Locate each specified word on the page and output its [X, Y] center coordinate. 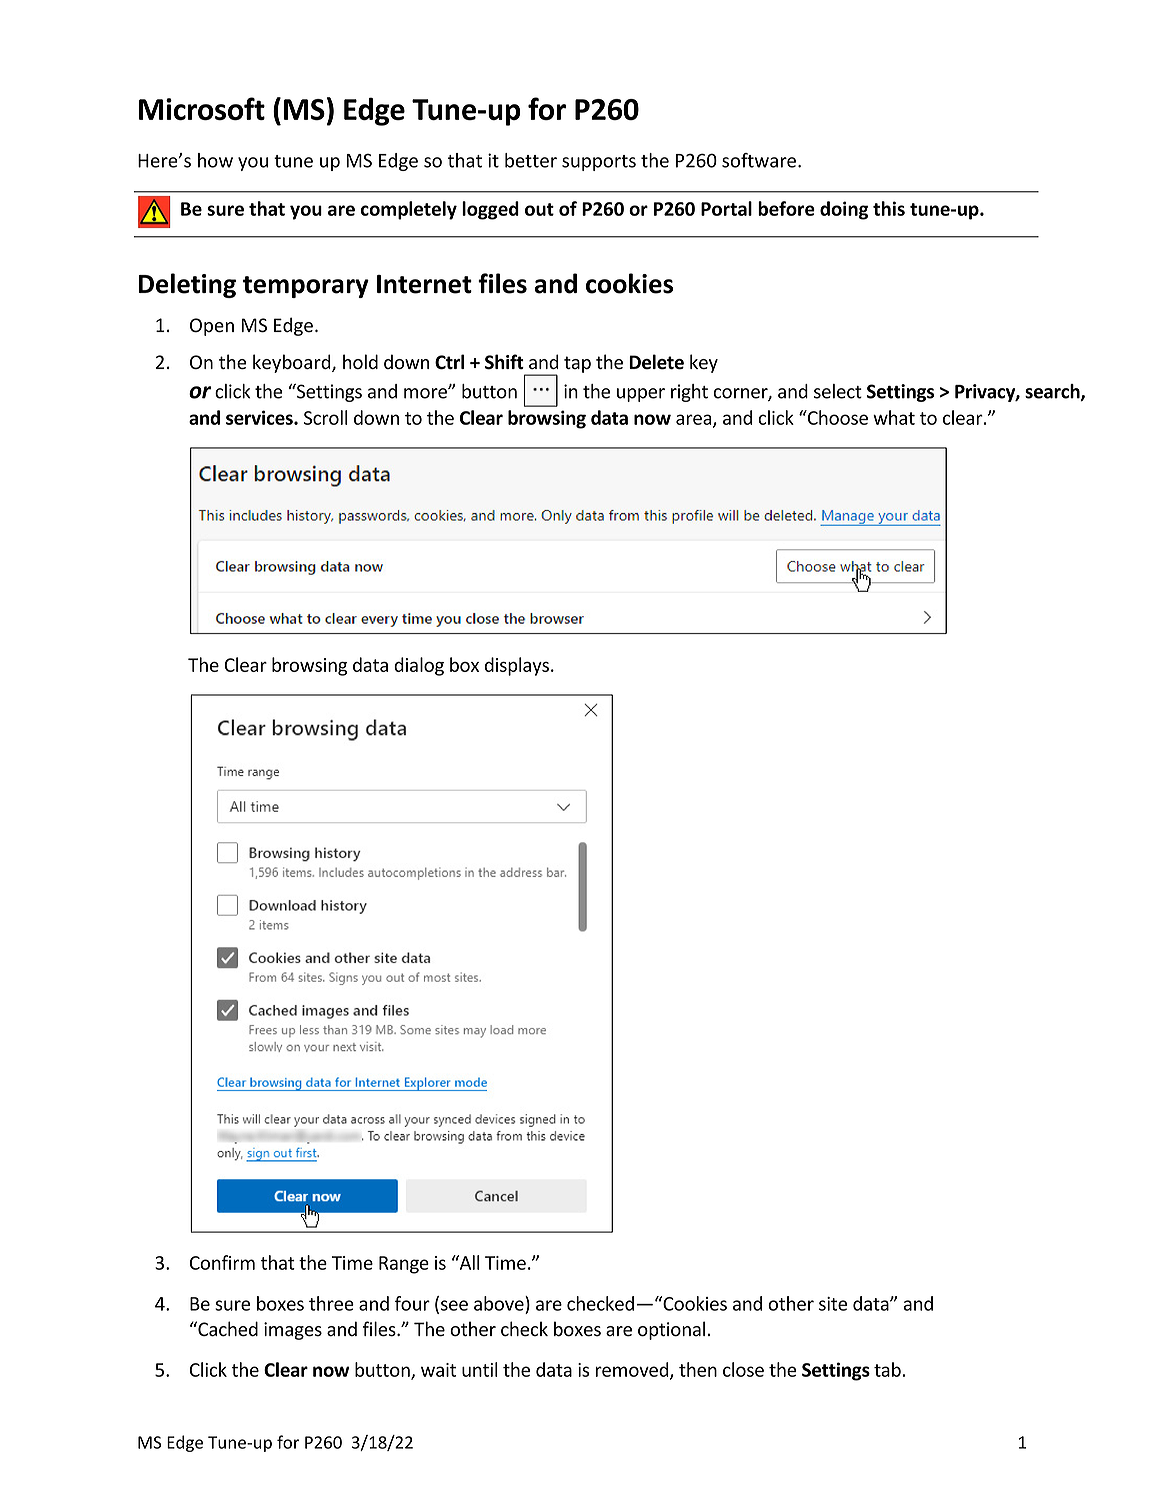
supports [599, 163]
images [293, 1331]
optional [671, 1330]
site [833, 1304]
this [889, 208]
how [215, 160]
